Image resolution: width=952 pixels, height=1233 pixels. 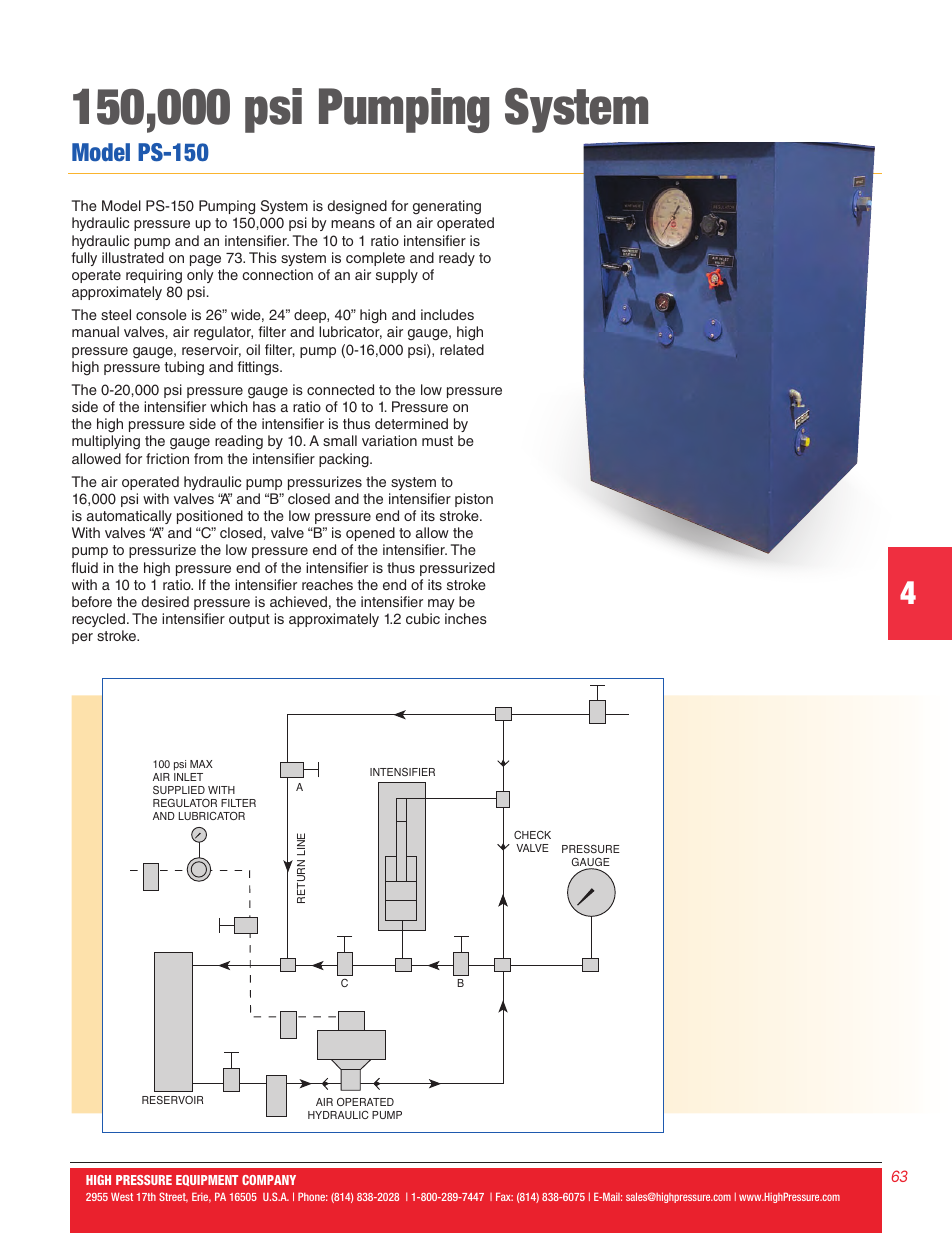 What do you see at coordinates (129, 517) in the page?
I see `automatically` at bounding box center [129, 517].
